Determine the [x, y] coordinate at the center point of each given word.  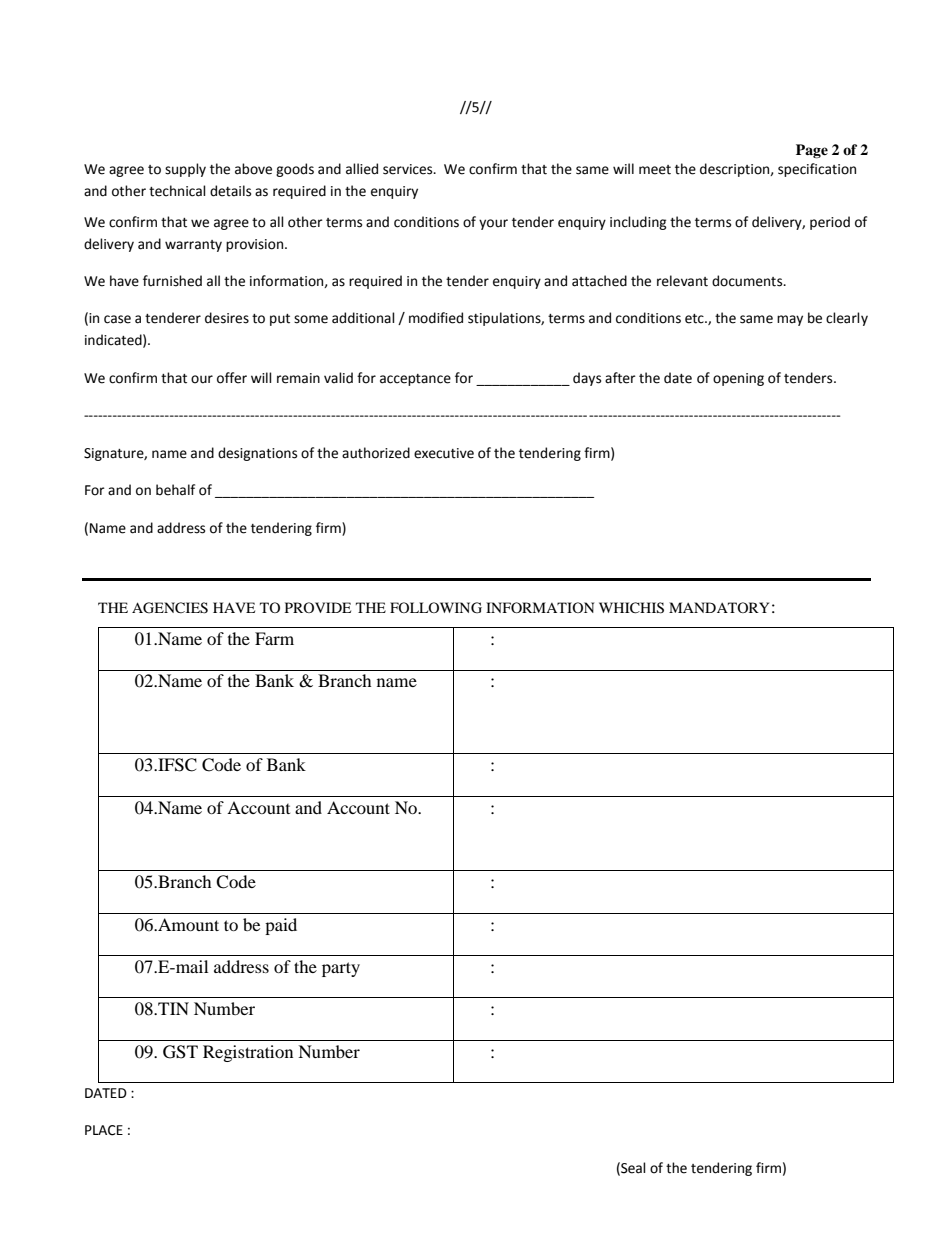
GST [180, 1052]
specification [817, 170]
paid [281, 926]
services [409, 169]
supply [185, 170]
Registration [248, 1053]
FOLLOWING [436, 608]
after [620, 378]
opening [738, 379]
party [341, 969]
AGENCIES [170, 608]
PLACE [104, 1130]
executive [444, 453]
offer [232, 378]
